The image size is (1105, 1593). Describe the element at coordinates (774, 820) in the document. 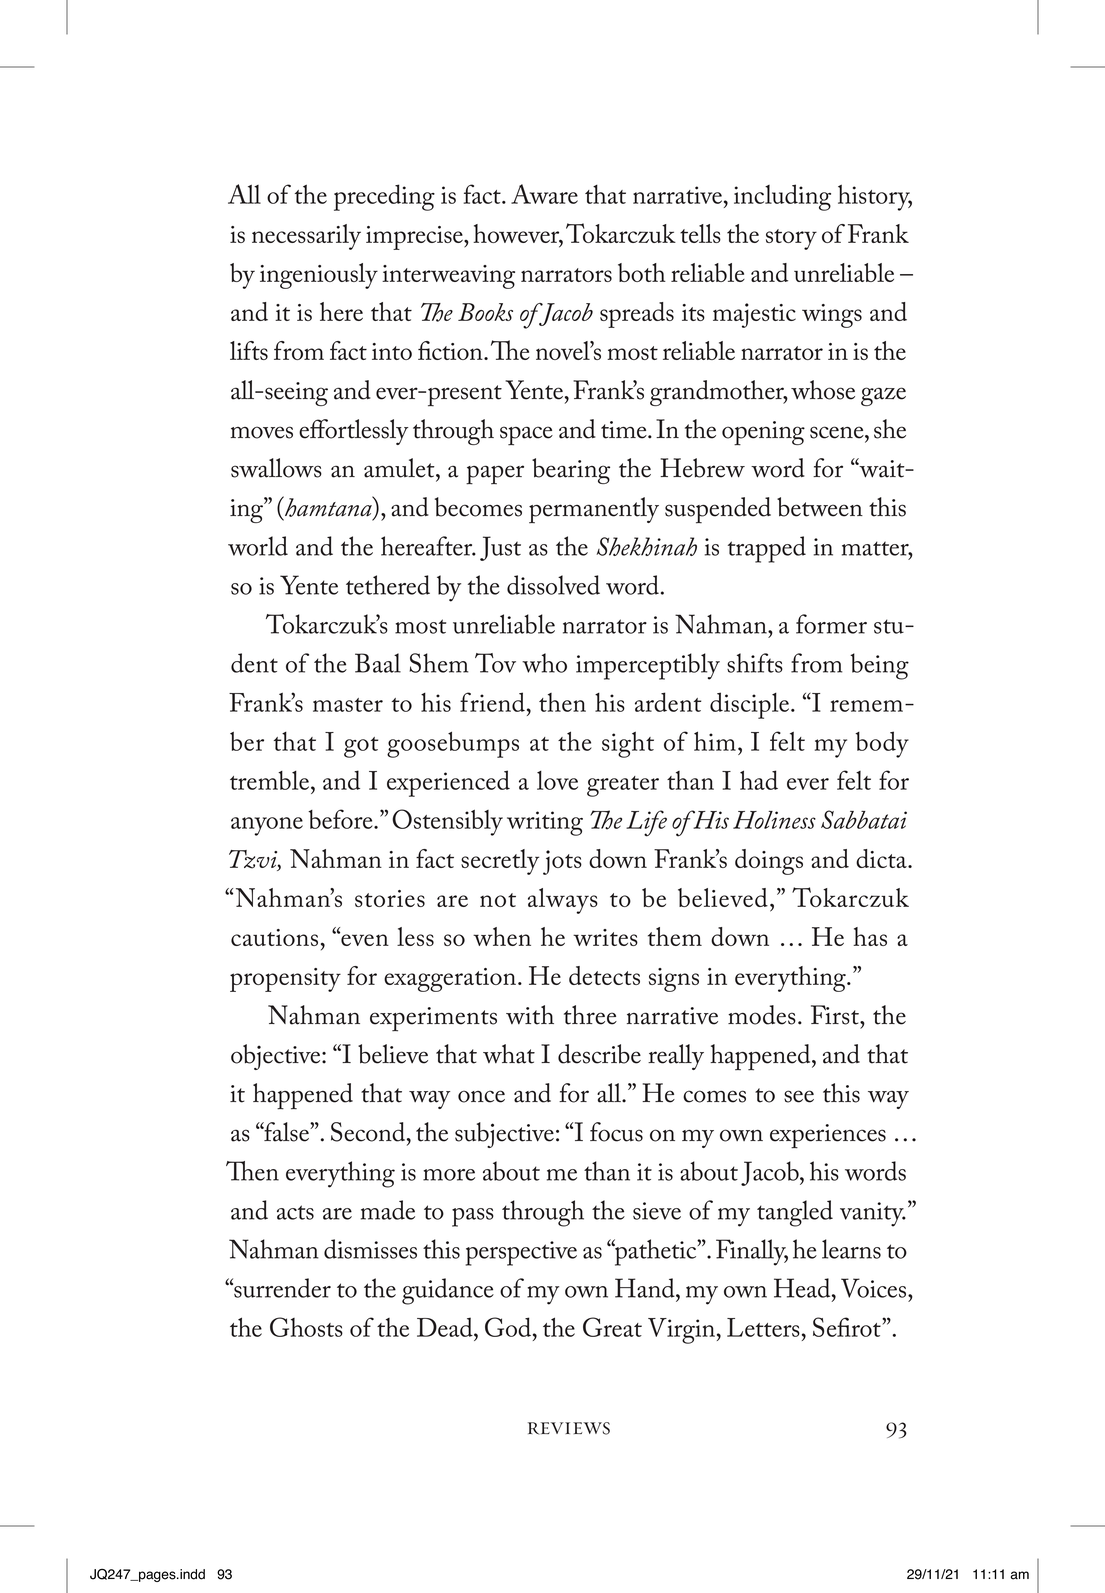

I see `Holiness` at that location.
